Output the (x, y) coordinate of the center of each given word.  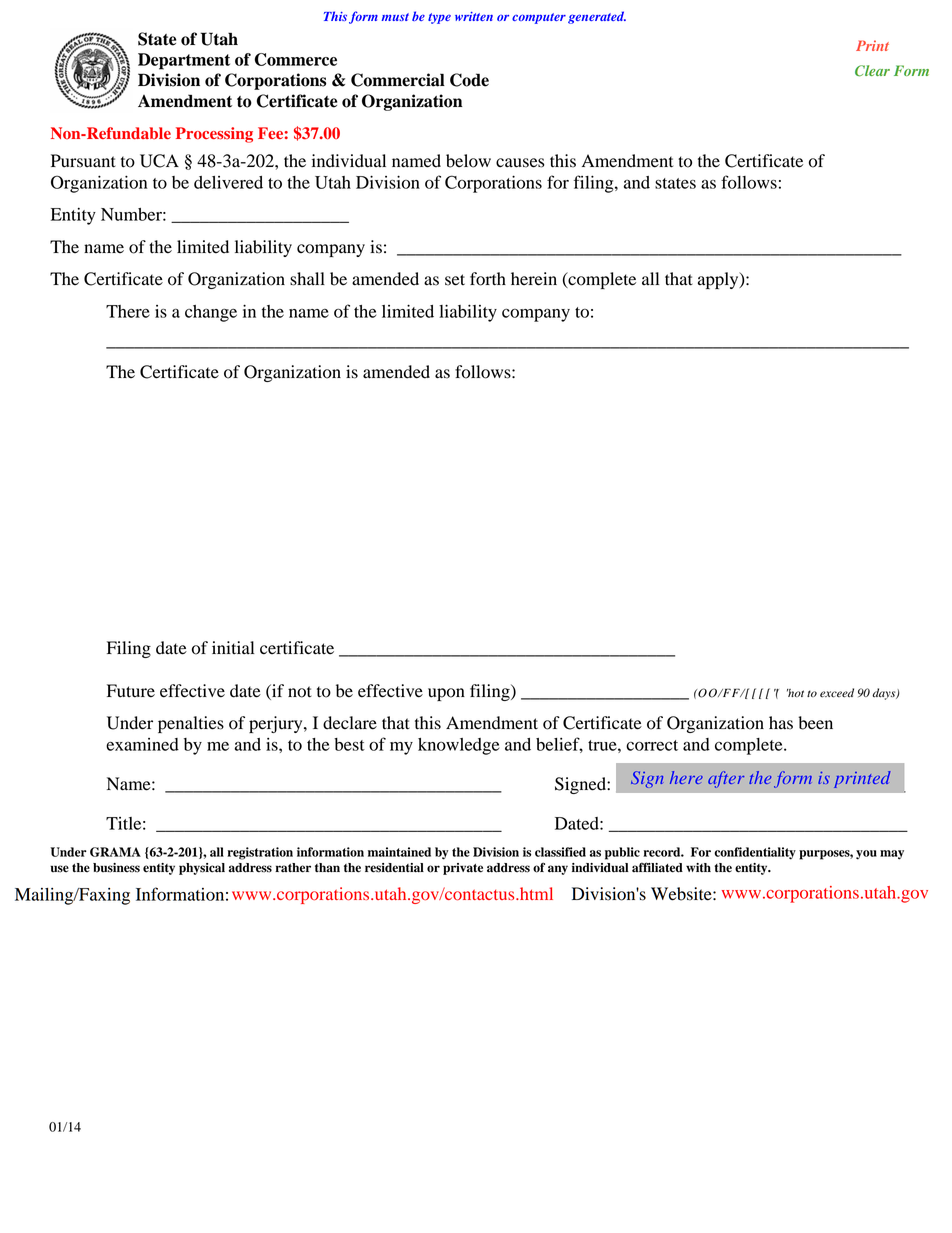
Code (469, 80)
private (463, 869)
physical (202, 869)
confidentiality (755, 853)
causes (520, 163)
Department (184, 61)
